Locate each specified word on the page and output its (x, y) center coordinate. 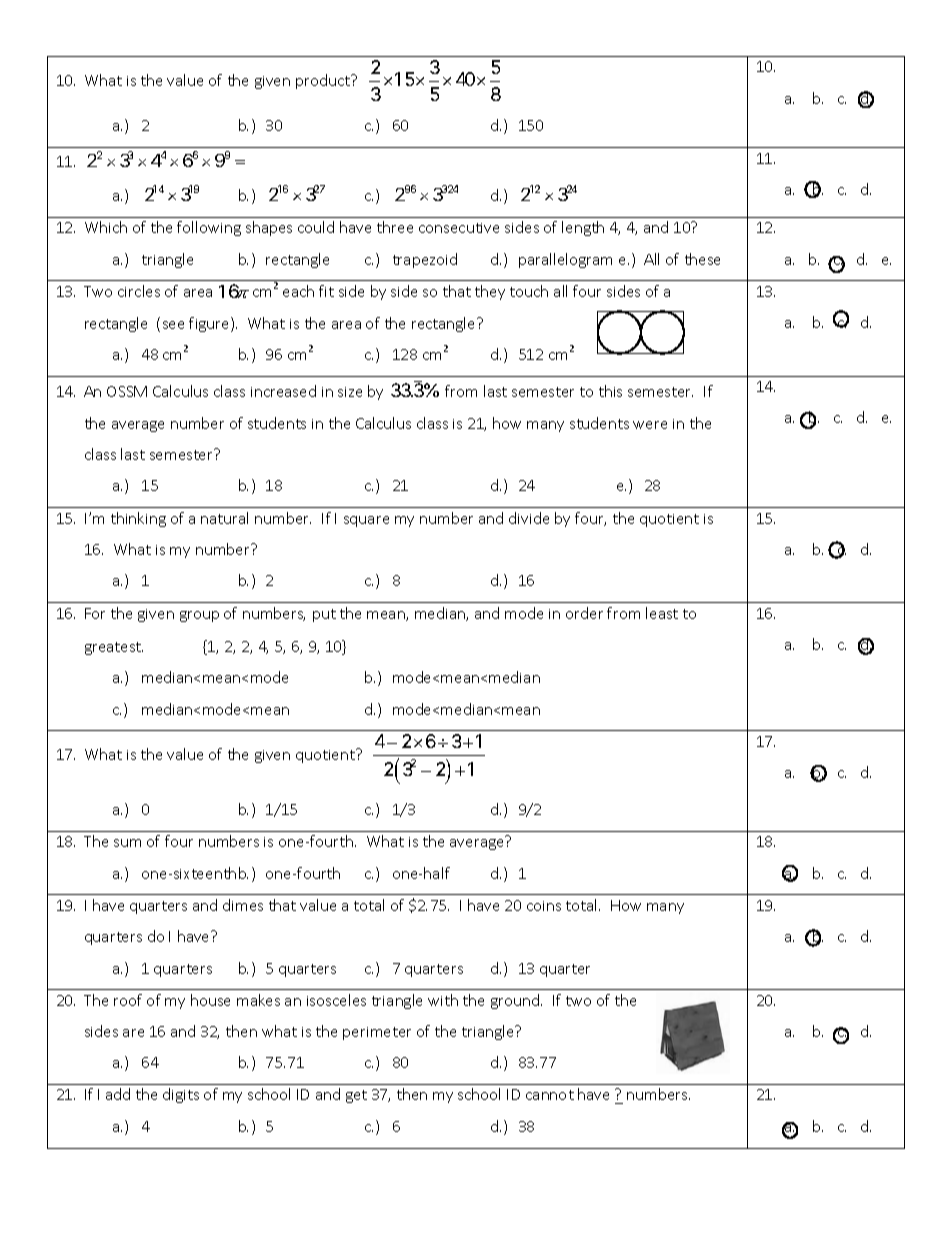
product (324, 81)
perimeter (377, 1033)
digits (181, 1095)
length (583, 228)
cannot (550, 1095)
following (209, 228)
